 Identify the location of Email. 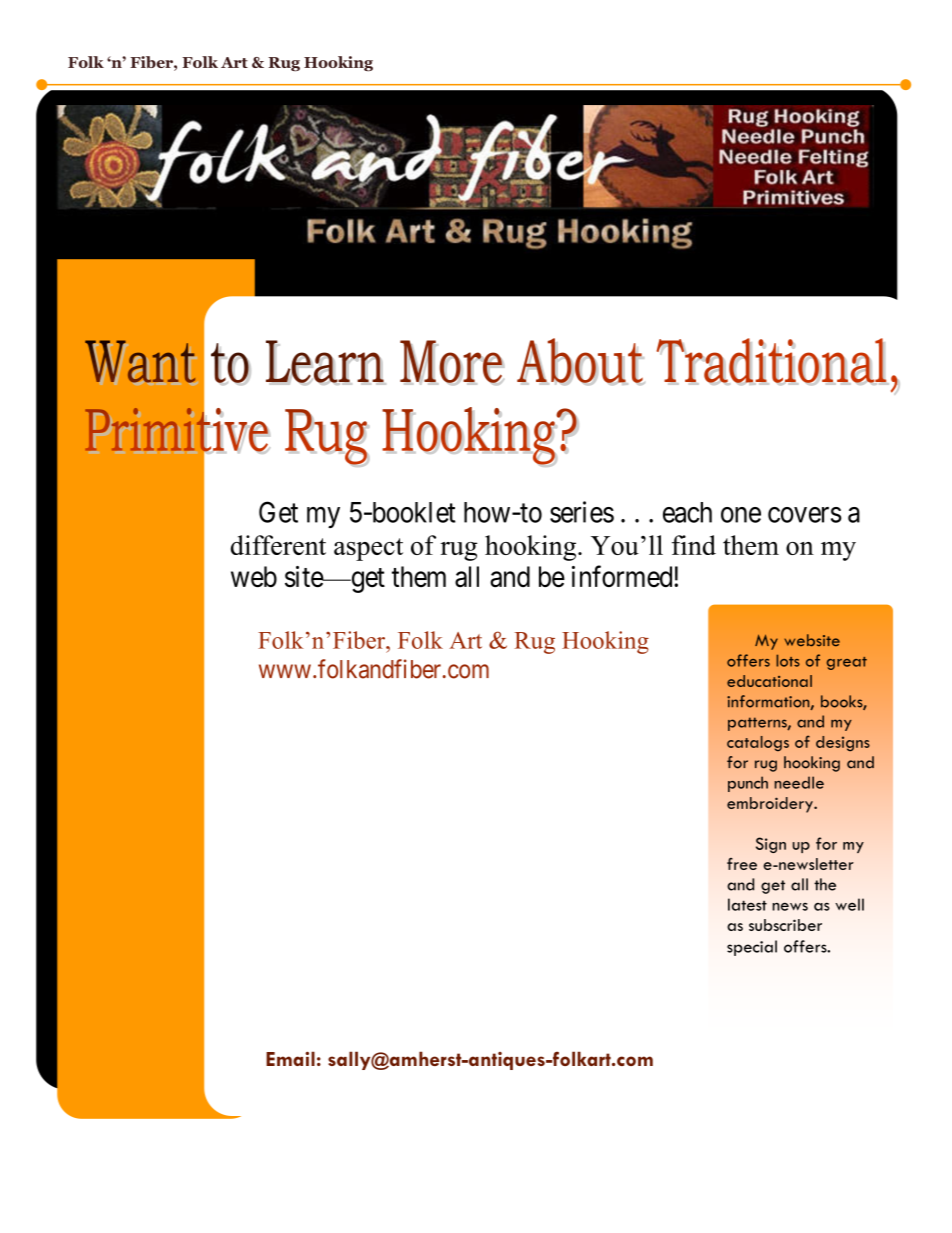
(290, 1058).
